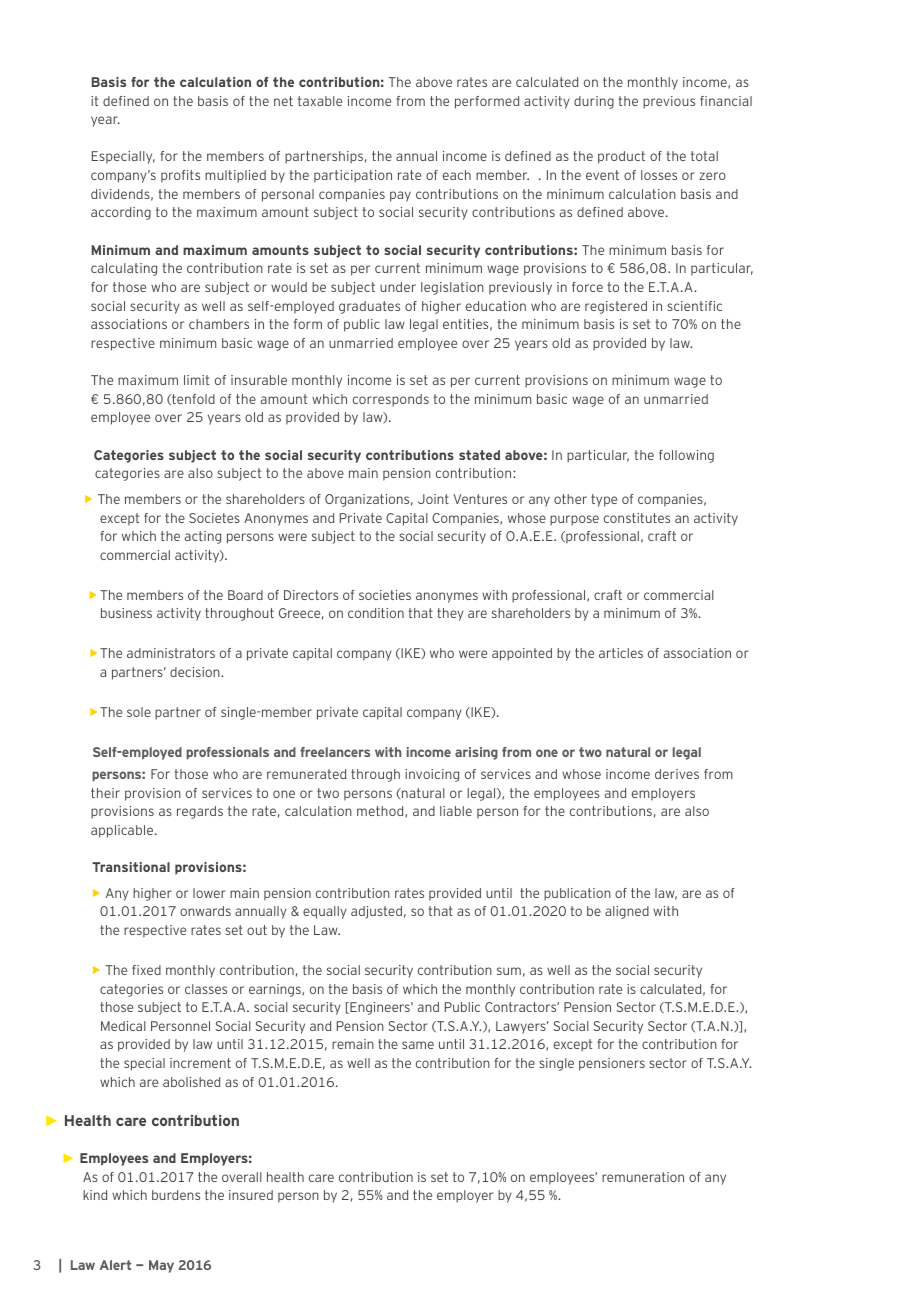 The width and height of the image is (924, 1308). What do you see at coordinates (203, 537) in the image?
I see `acting` at bounding box center [203, 537].
